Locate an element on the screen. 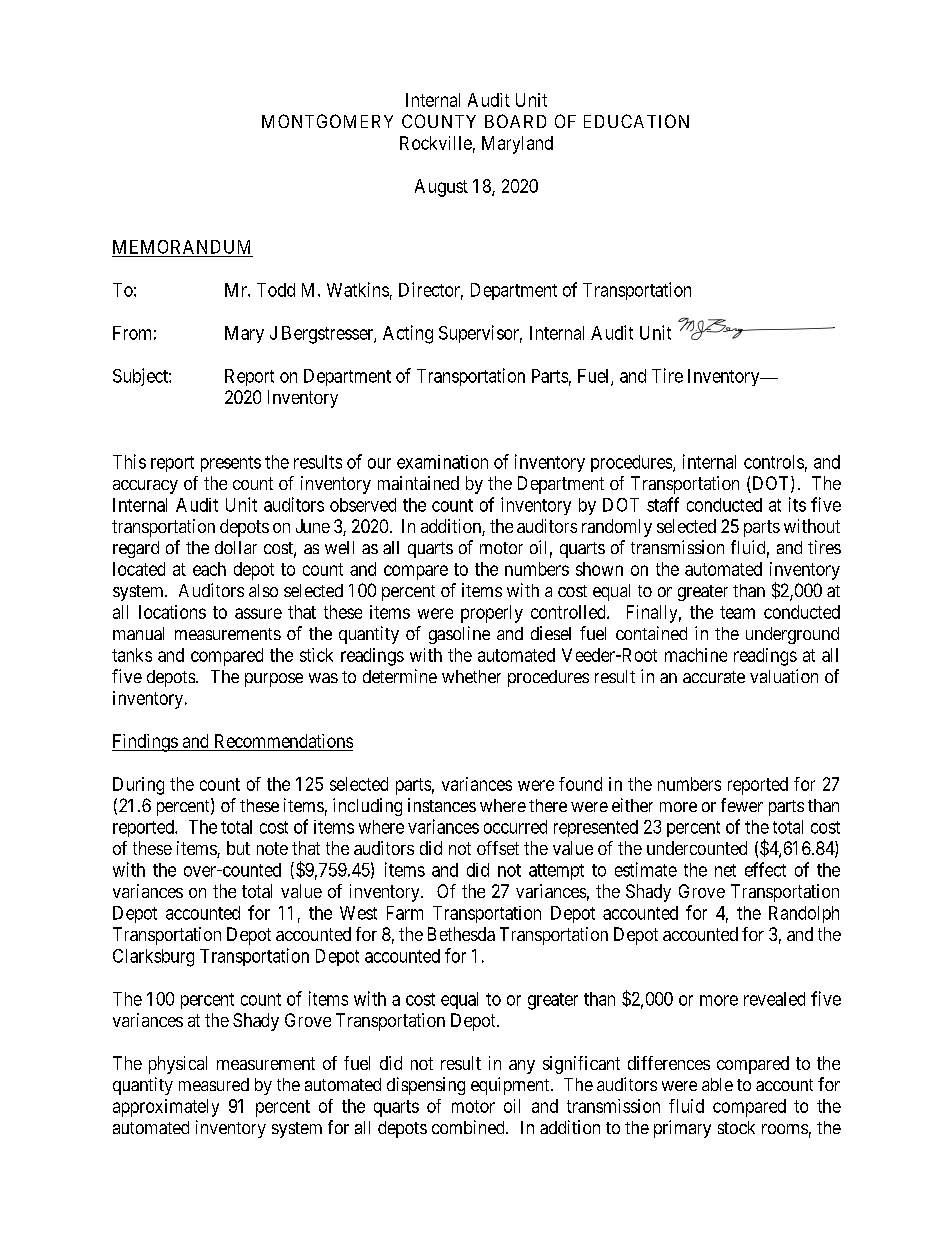 The width and height of the screenshot is (952, 1233). staff is located at coordinates (663, 504).
